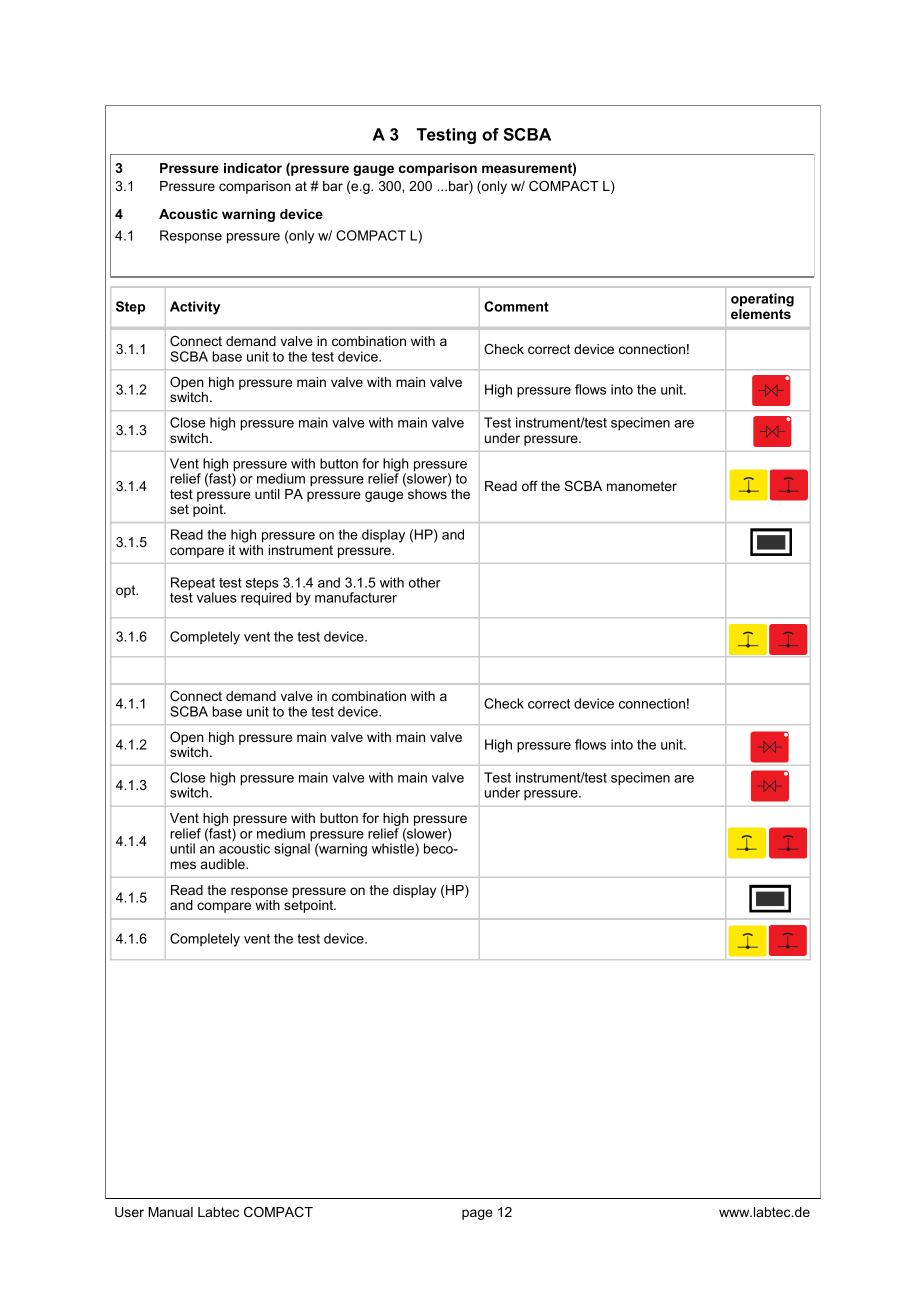  Describe the element at coordinates (195, 308) in the image. I see `Activity` at that location.
